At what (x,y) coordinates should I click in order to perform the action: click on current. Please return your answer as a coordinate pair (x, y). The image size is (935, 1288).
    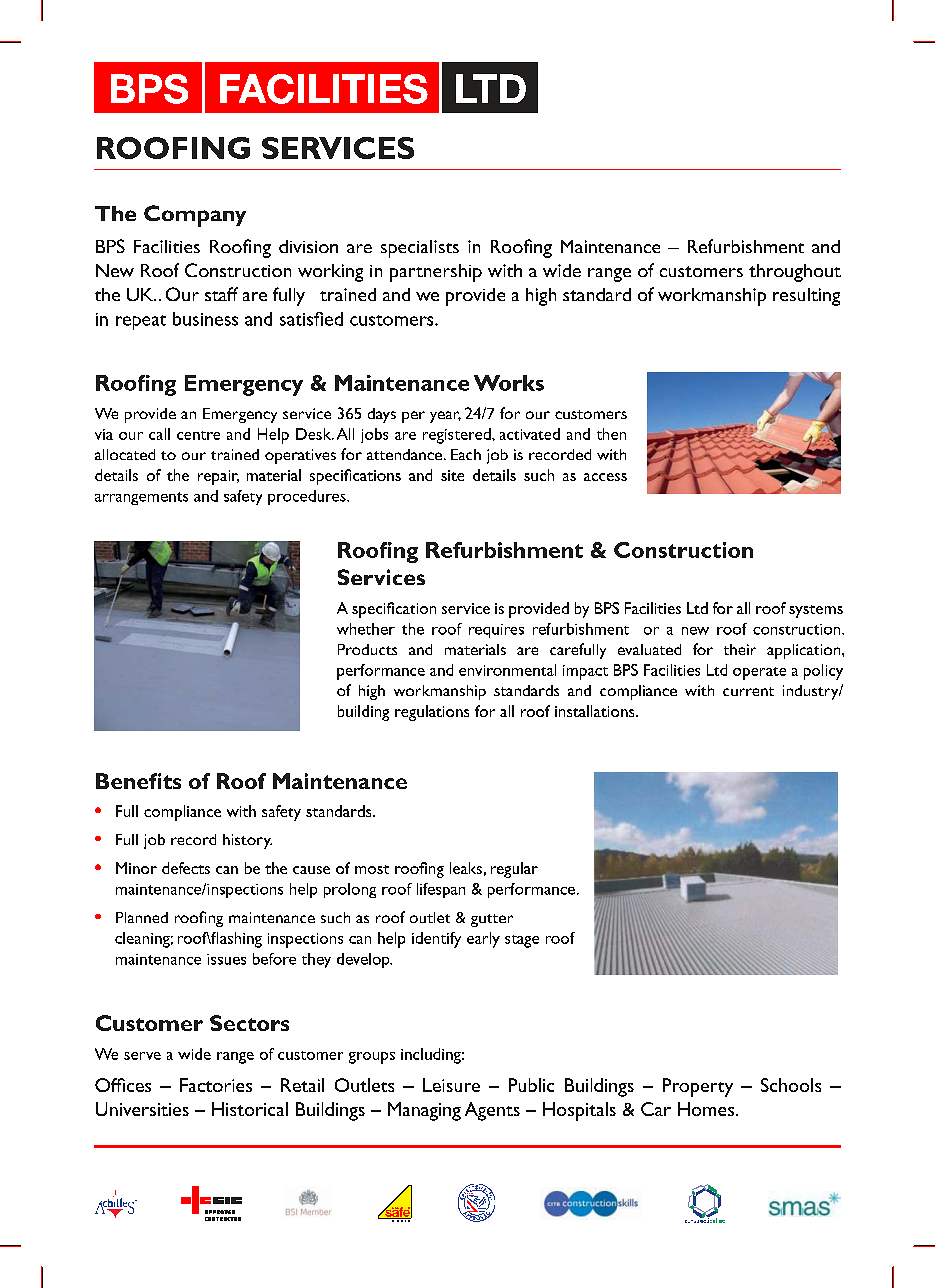
    Looking at the image, I should click on (748, 691).
